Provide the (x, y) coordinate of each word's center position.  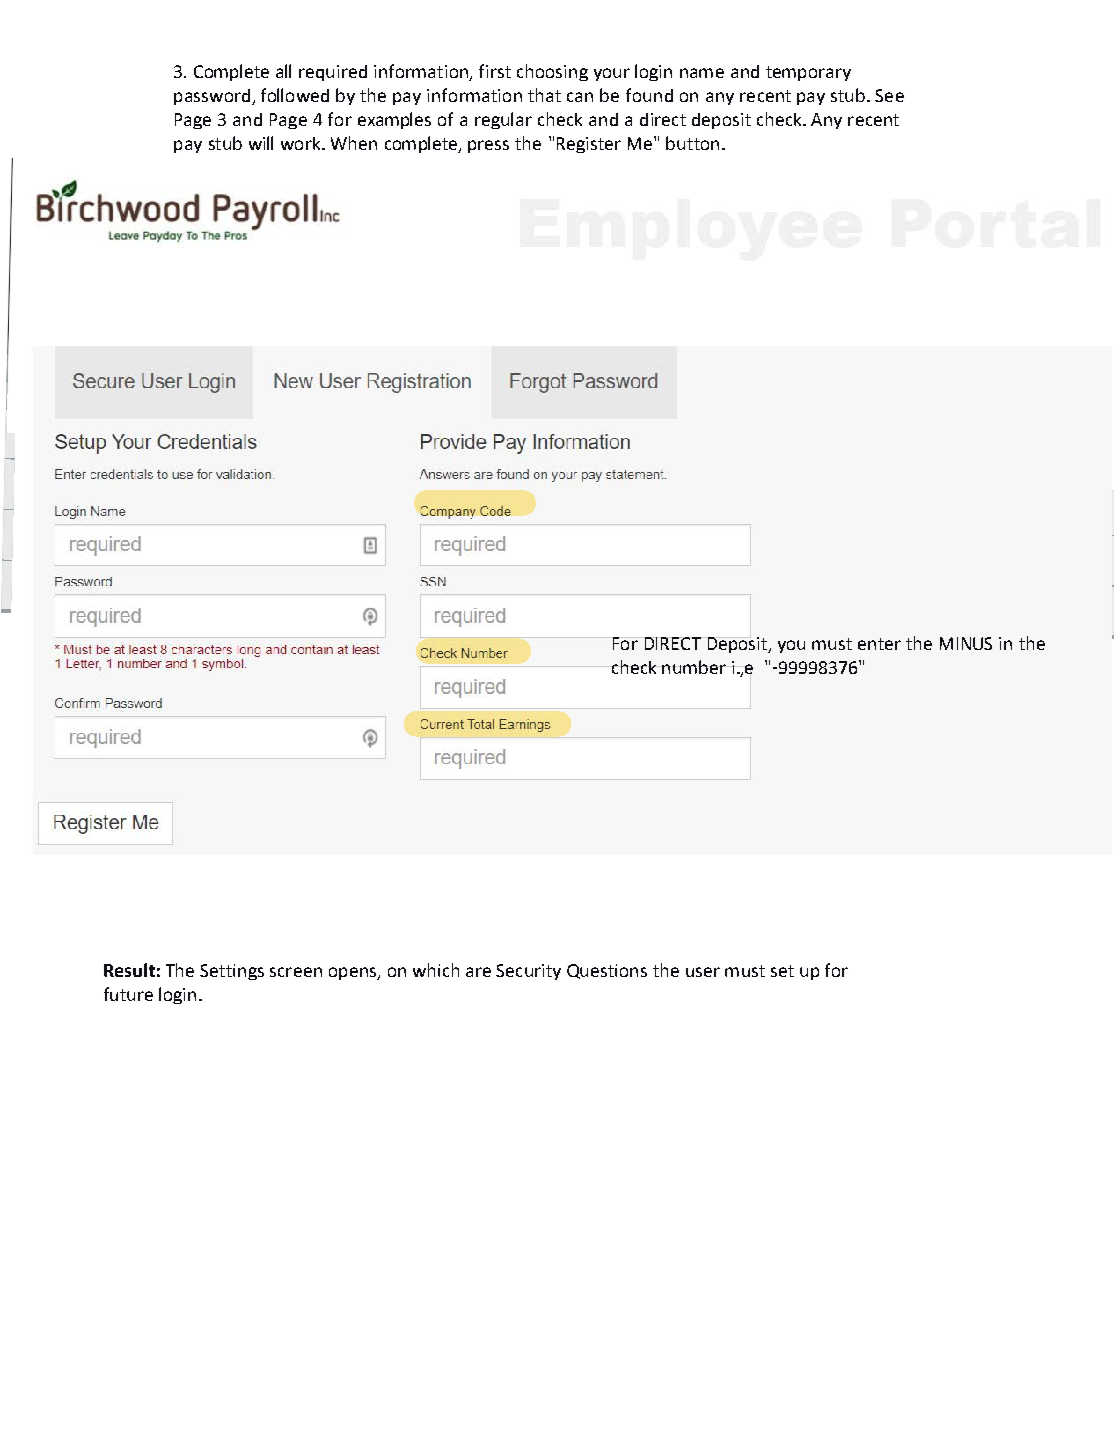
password (212, 97)
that (544, 95)
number (694, 667)
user (703, 972)
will (261, 143)
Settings (232, 972)
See (889, 95)
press (488, 146)
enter (879, 644)
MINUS (966, 643)
